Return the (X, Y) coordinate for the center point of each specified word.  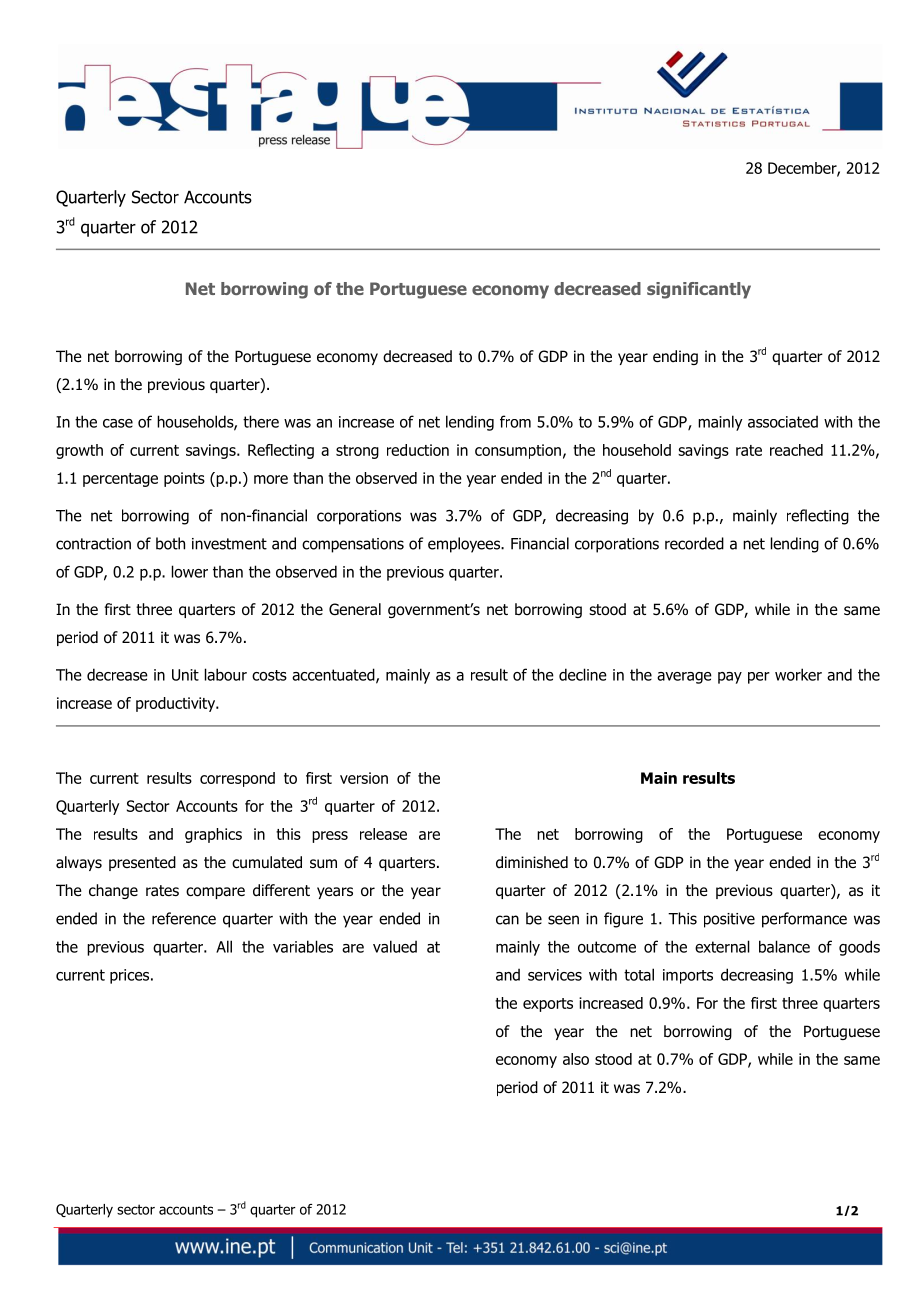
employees (465, 545)
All (224, 946)
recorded (694, 543)
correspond (237, 779)
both (170, 543)
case (118, 423)
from (515, 421)
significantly (699, 290)
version (364, 778)
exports (548, 1005)
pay (730, 678)
